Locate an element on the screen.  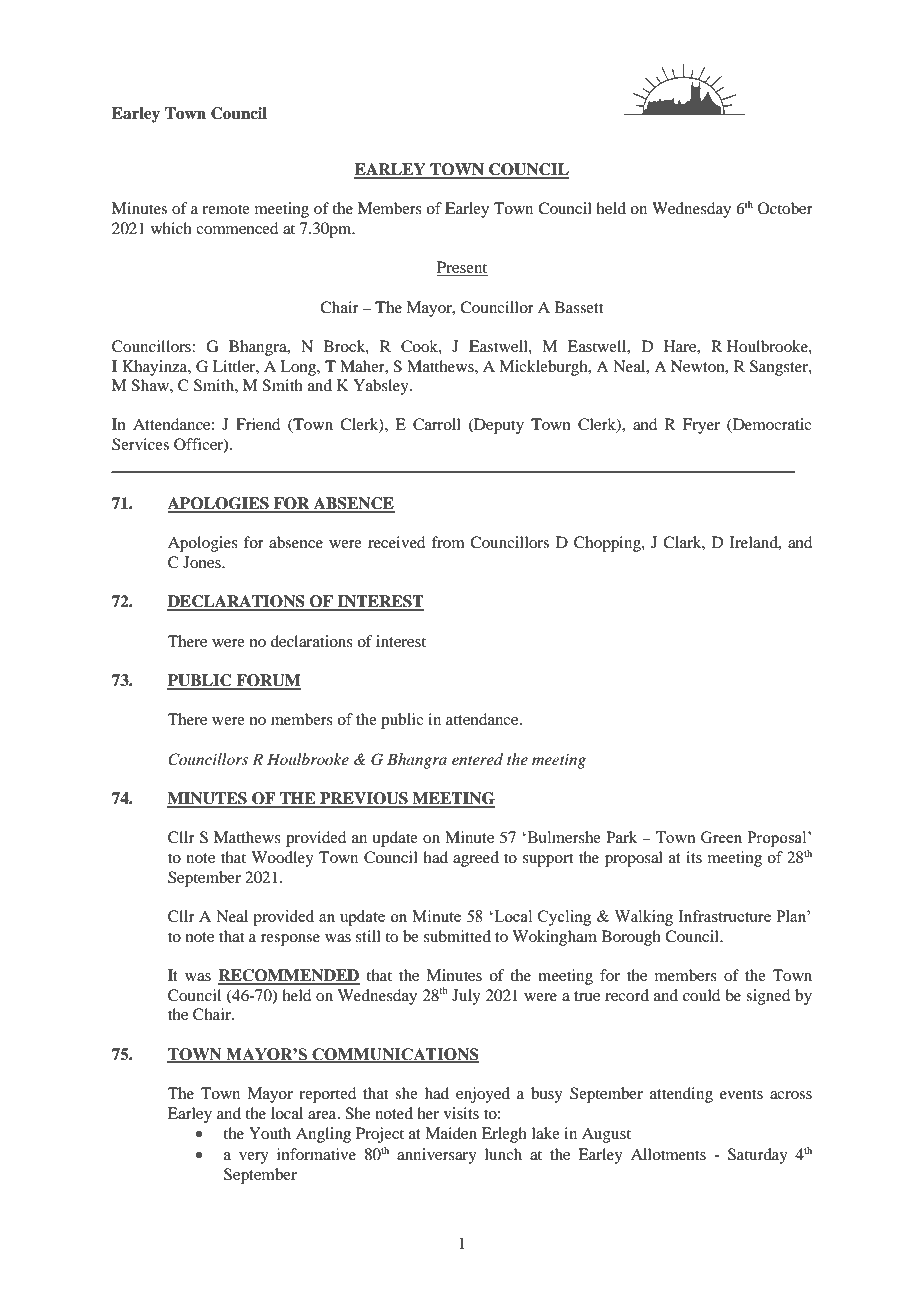
Friend is located at coordinates (258, 424).
